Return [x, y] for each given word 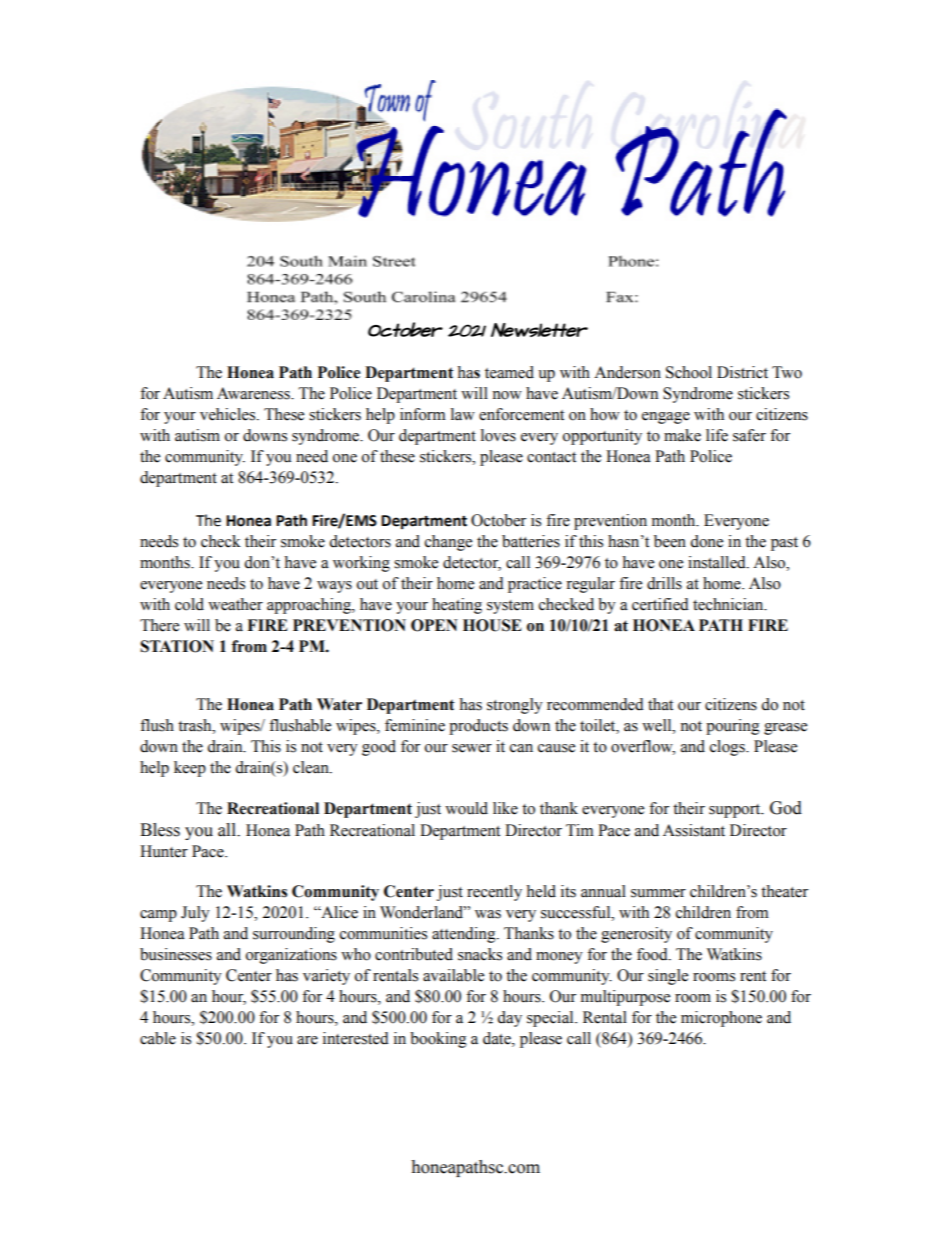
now [507, 395]
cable [158, 1038]
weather [235, 604]
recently [494, 893]
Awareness [254, 393]
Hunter [164, 851]
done [706, 541]
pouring [733, 727]
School [689, 372]
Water [339, 704]
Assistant [694, 830]
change [448, 543]
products [478, 727]
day [509, 1019]
